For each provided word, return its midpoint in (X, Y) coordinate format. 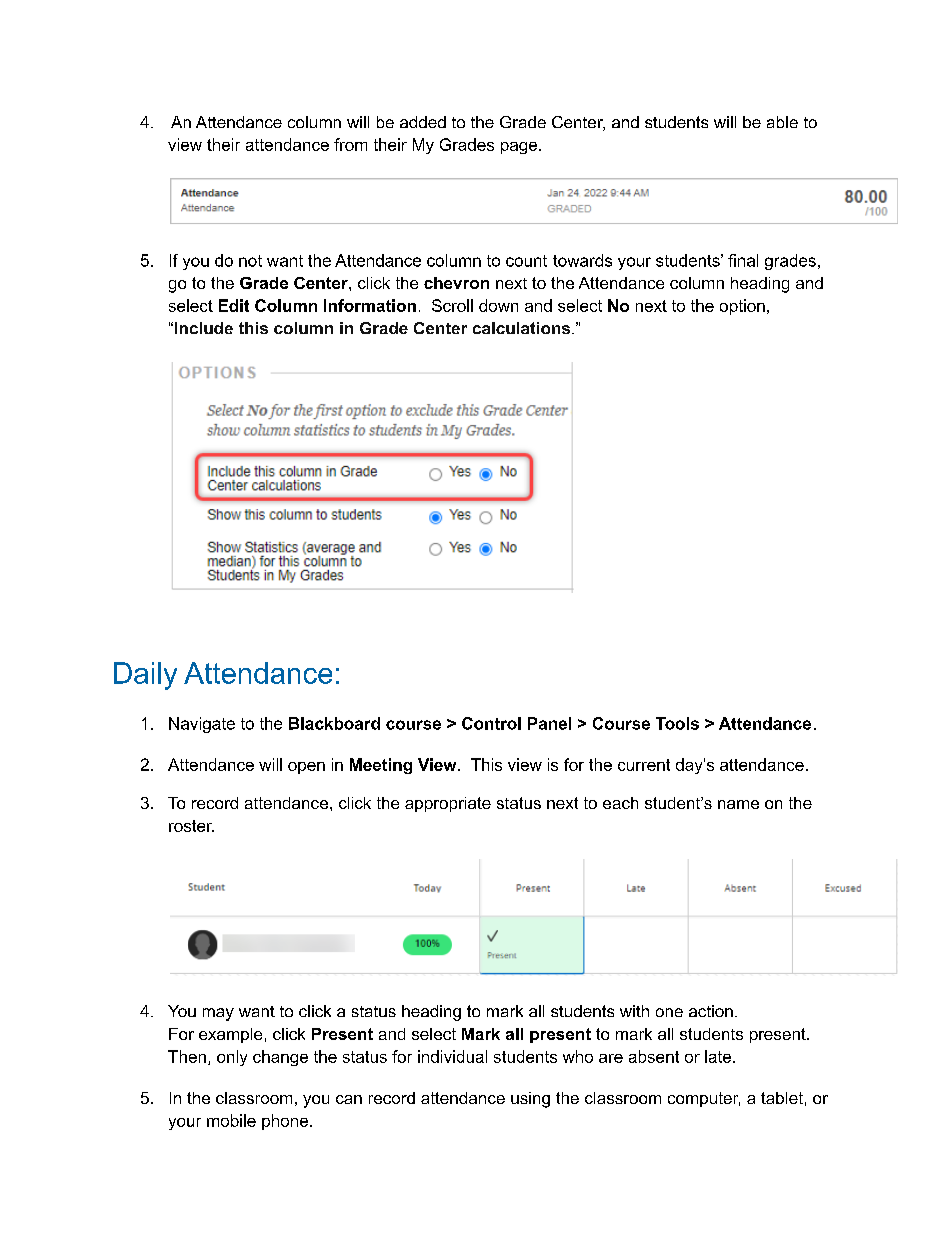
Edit (234, 305)
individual (452, 1056)
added (423, 122)
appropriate (448, 804)
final (743, 260)
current (644, 765)
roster (191, 826)
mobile (231, 1120)
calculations (523, 328)
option (742, 307)
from (350, 144)
